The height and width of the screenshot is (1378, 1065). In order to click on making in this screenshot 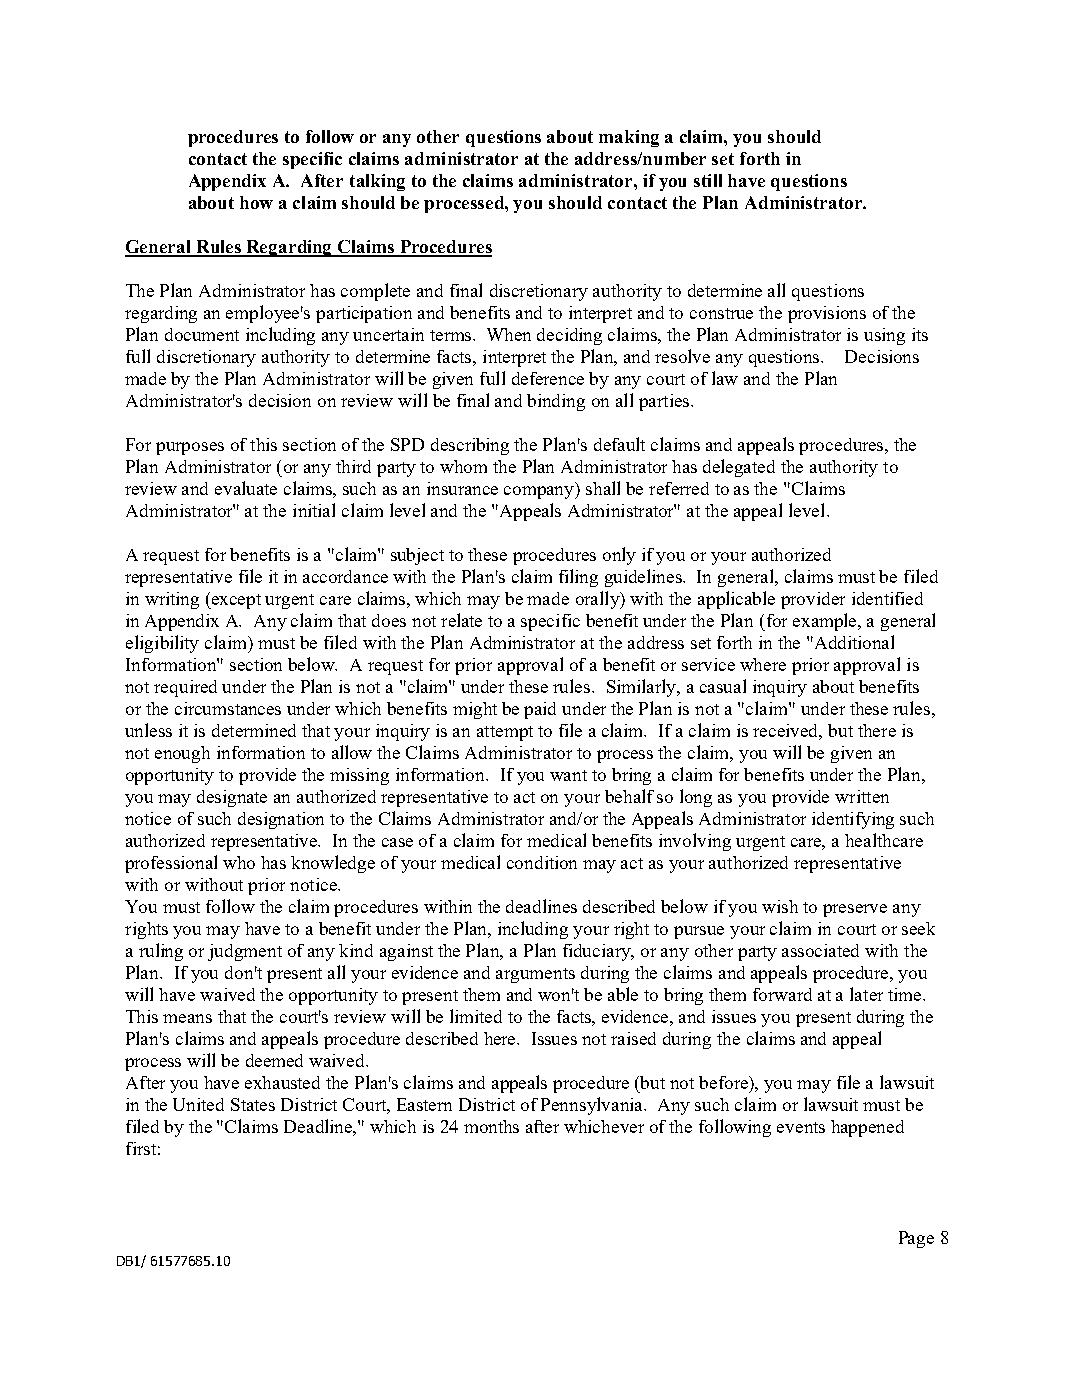, I will do `click(629, 138)`.
